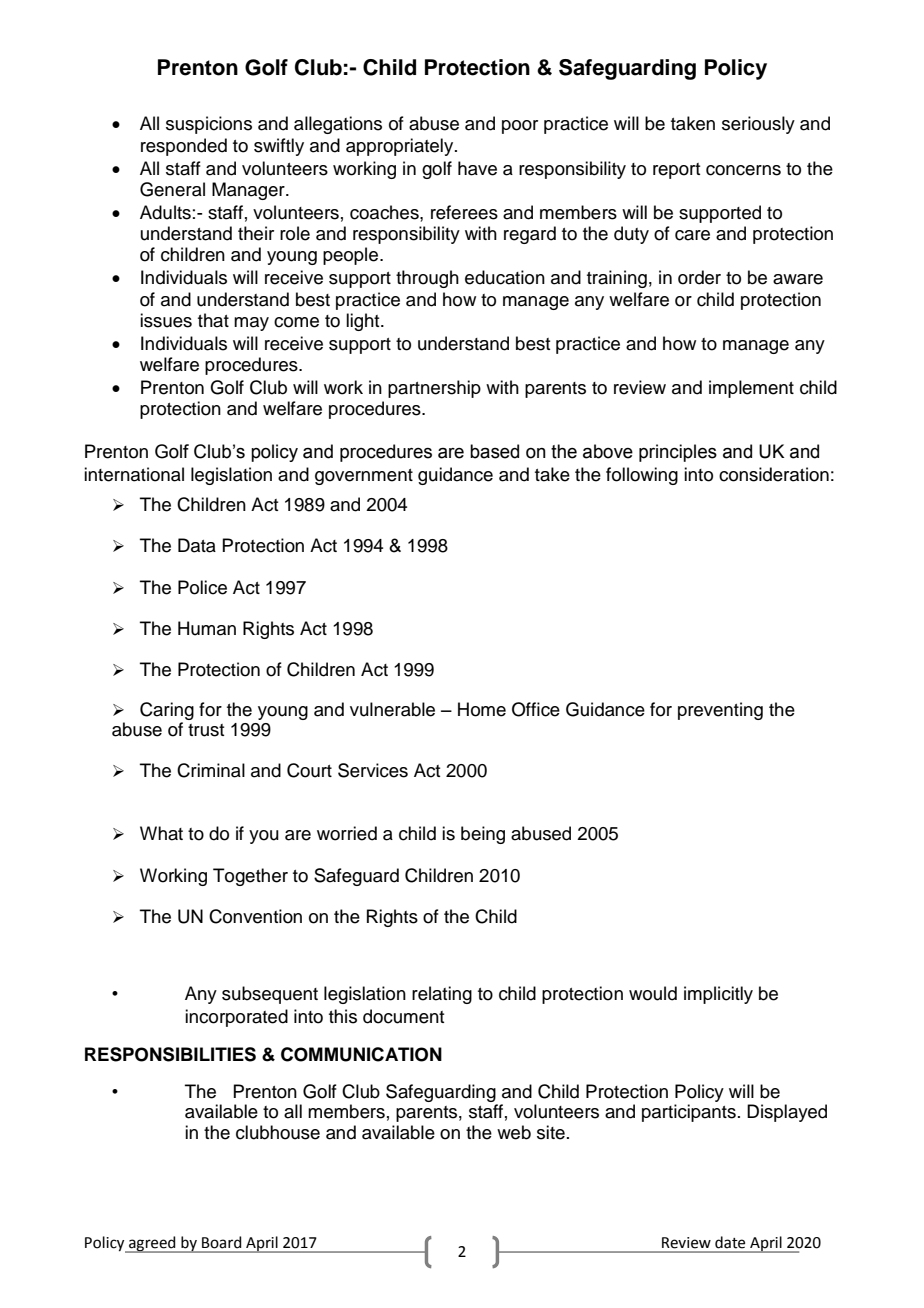 The height and width of the page is (1308, 924). What do you see at coordinates (743, 170) in the page?
I see `concerns` at bounding box center [743, 170].
